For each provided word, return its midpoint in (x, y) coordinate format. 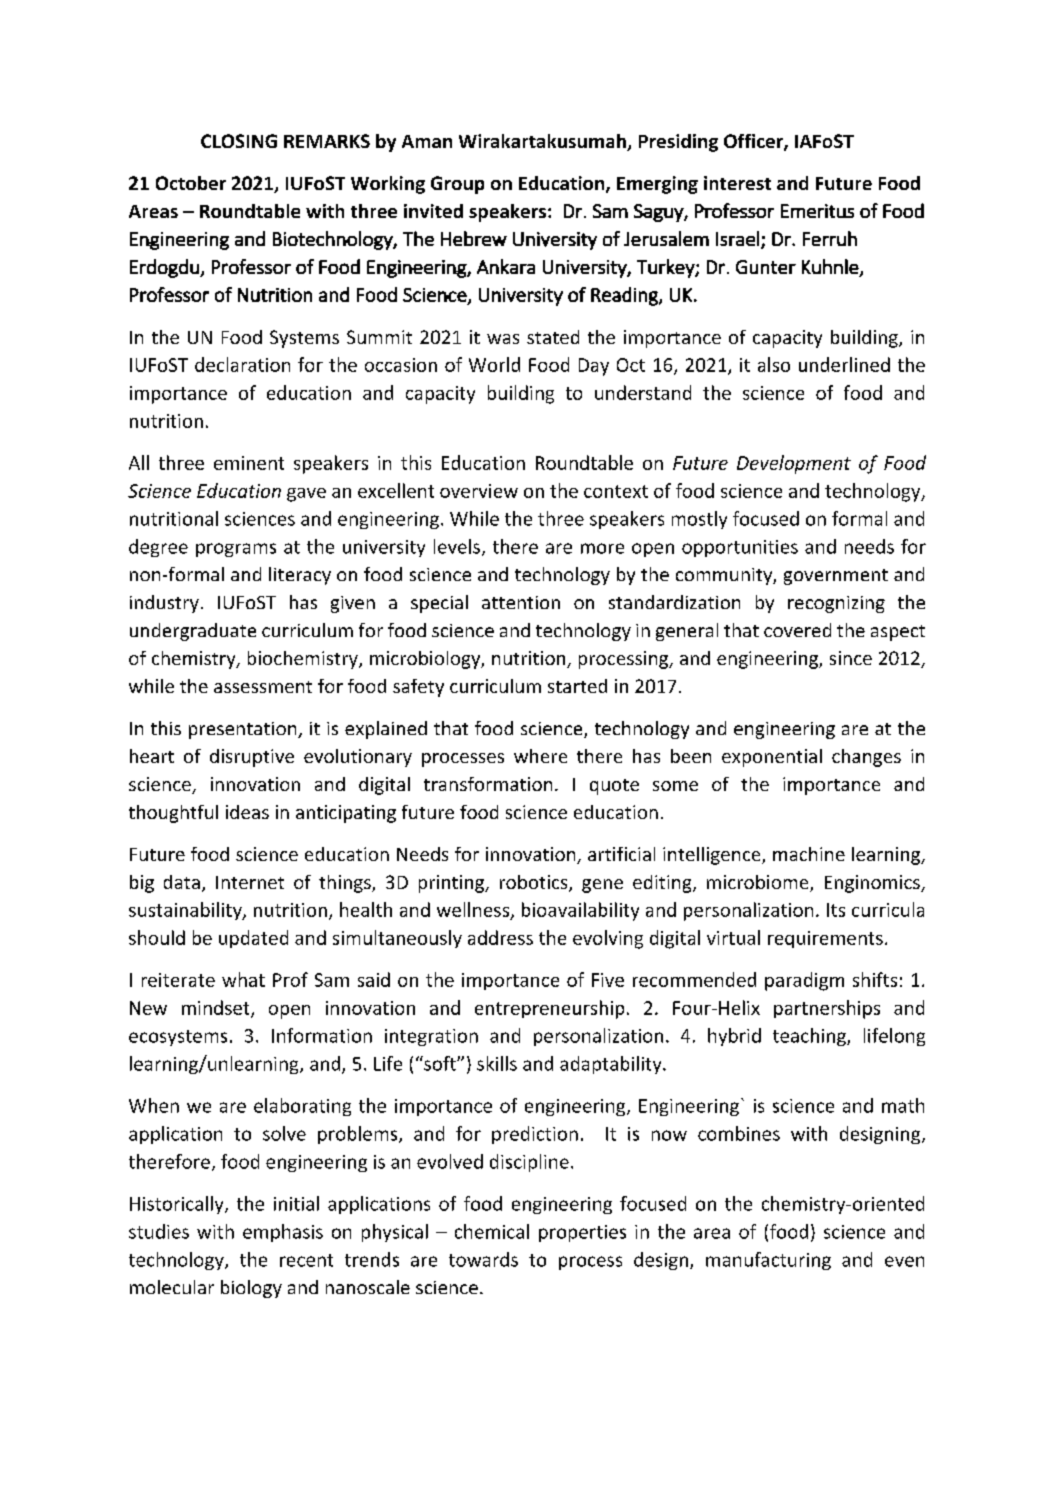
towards (483, 1259)
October (191, 183)
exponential (772, 758)
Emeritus (817, 211)
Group (457, 185)
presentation (244, 730)
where (540, 756)
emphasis (283, 1233)
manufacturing (768, 1261)
